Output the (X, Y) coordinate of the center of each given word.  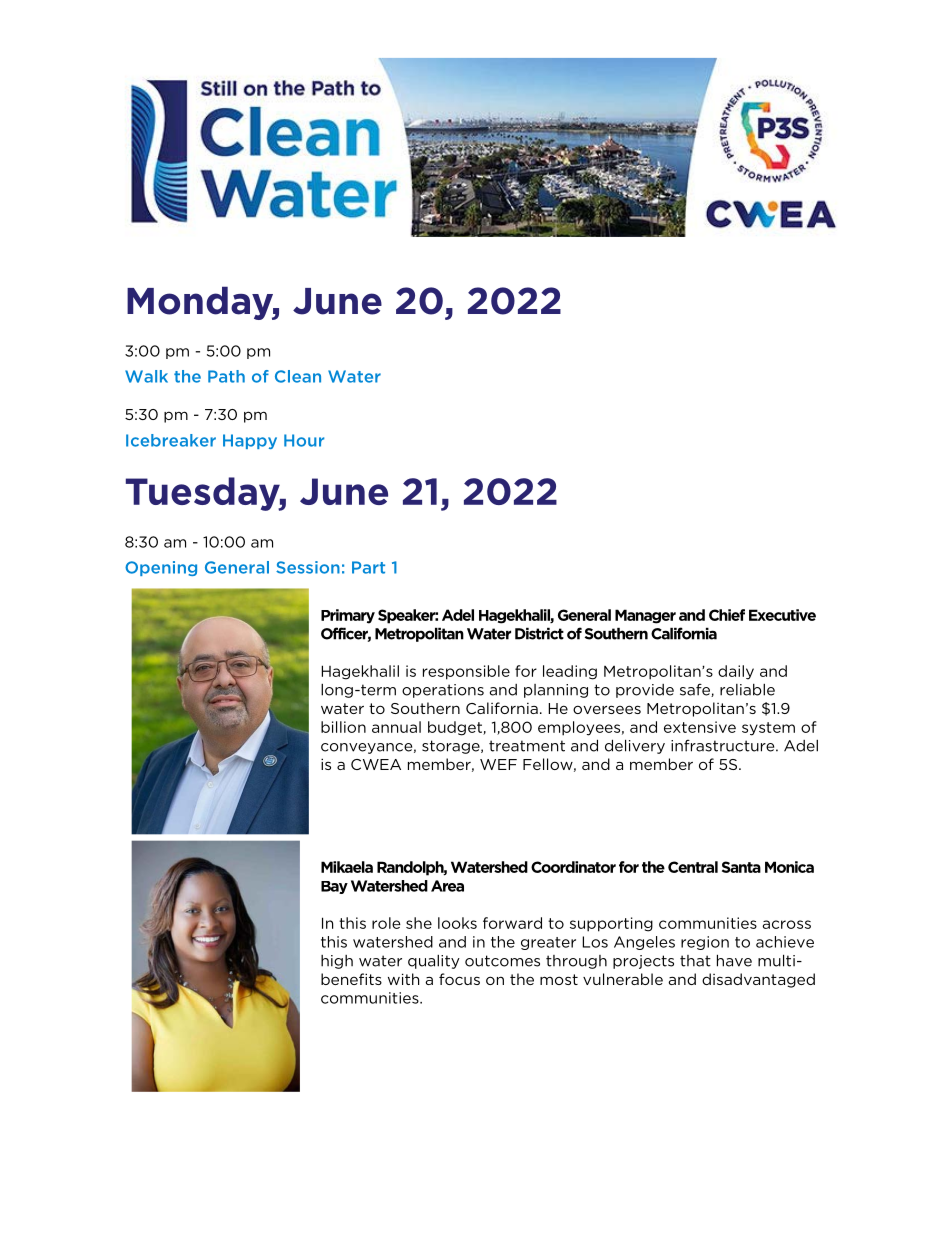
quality (434, 962)
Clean (298, 376)
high (337, 962)
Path (226, 376)
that (695, 961)
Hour (304, 440)
